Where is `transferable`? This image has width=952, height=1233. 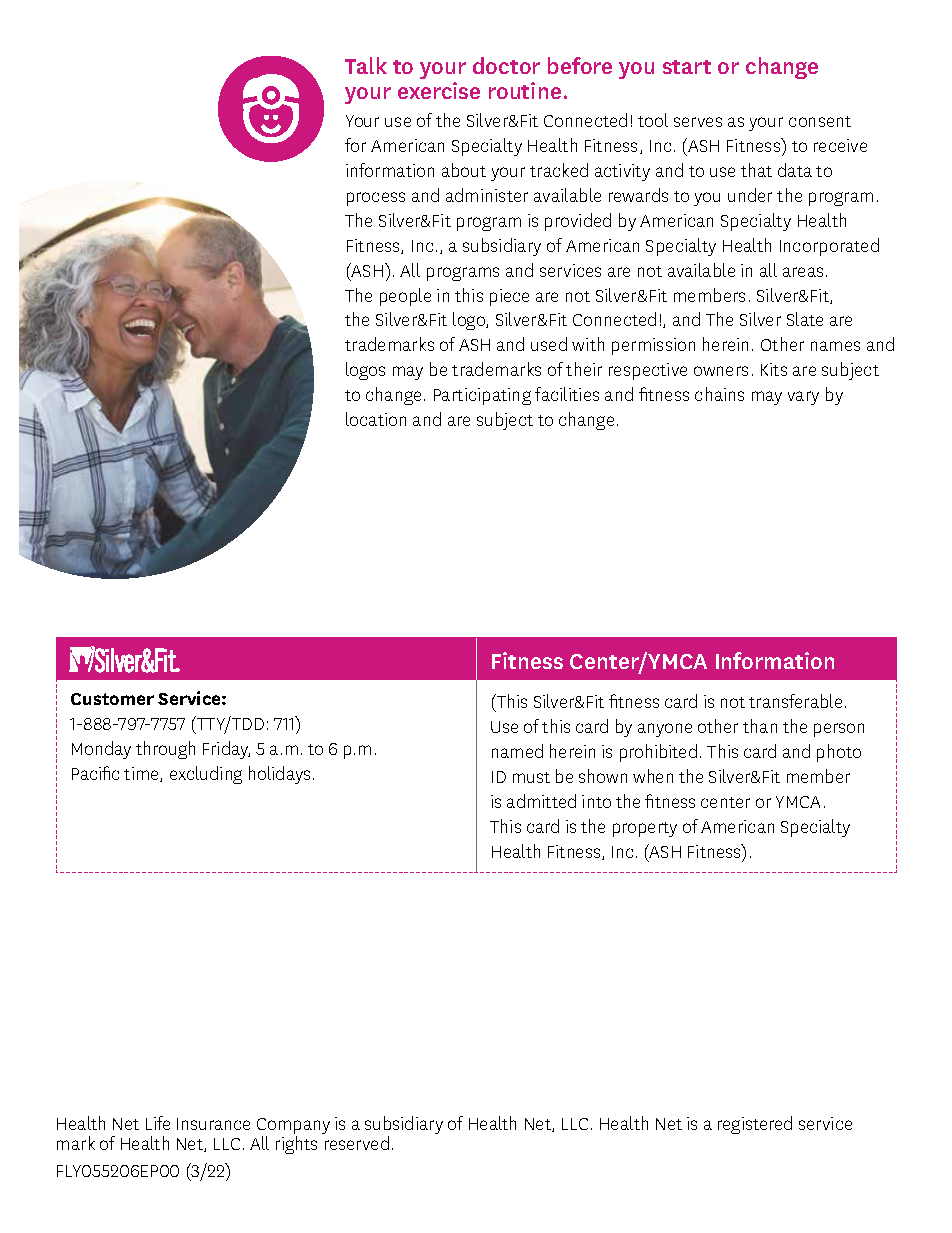
transferable is located at coordinates (795, 701).
